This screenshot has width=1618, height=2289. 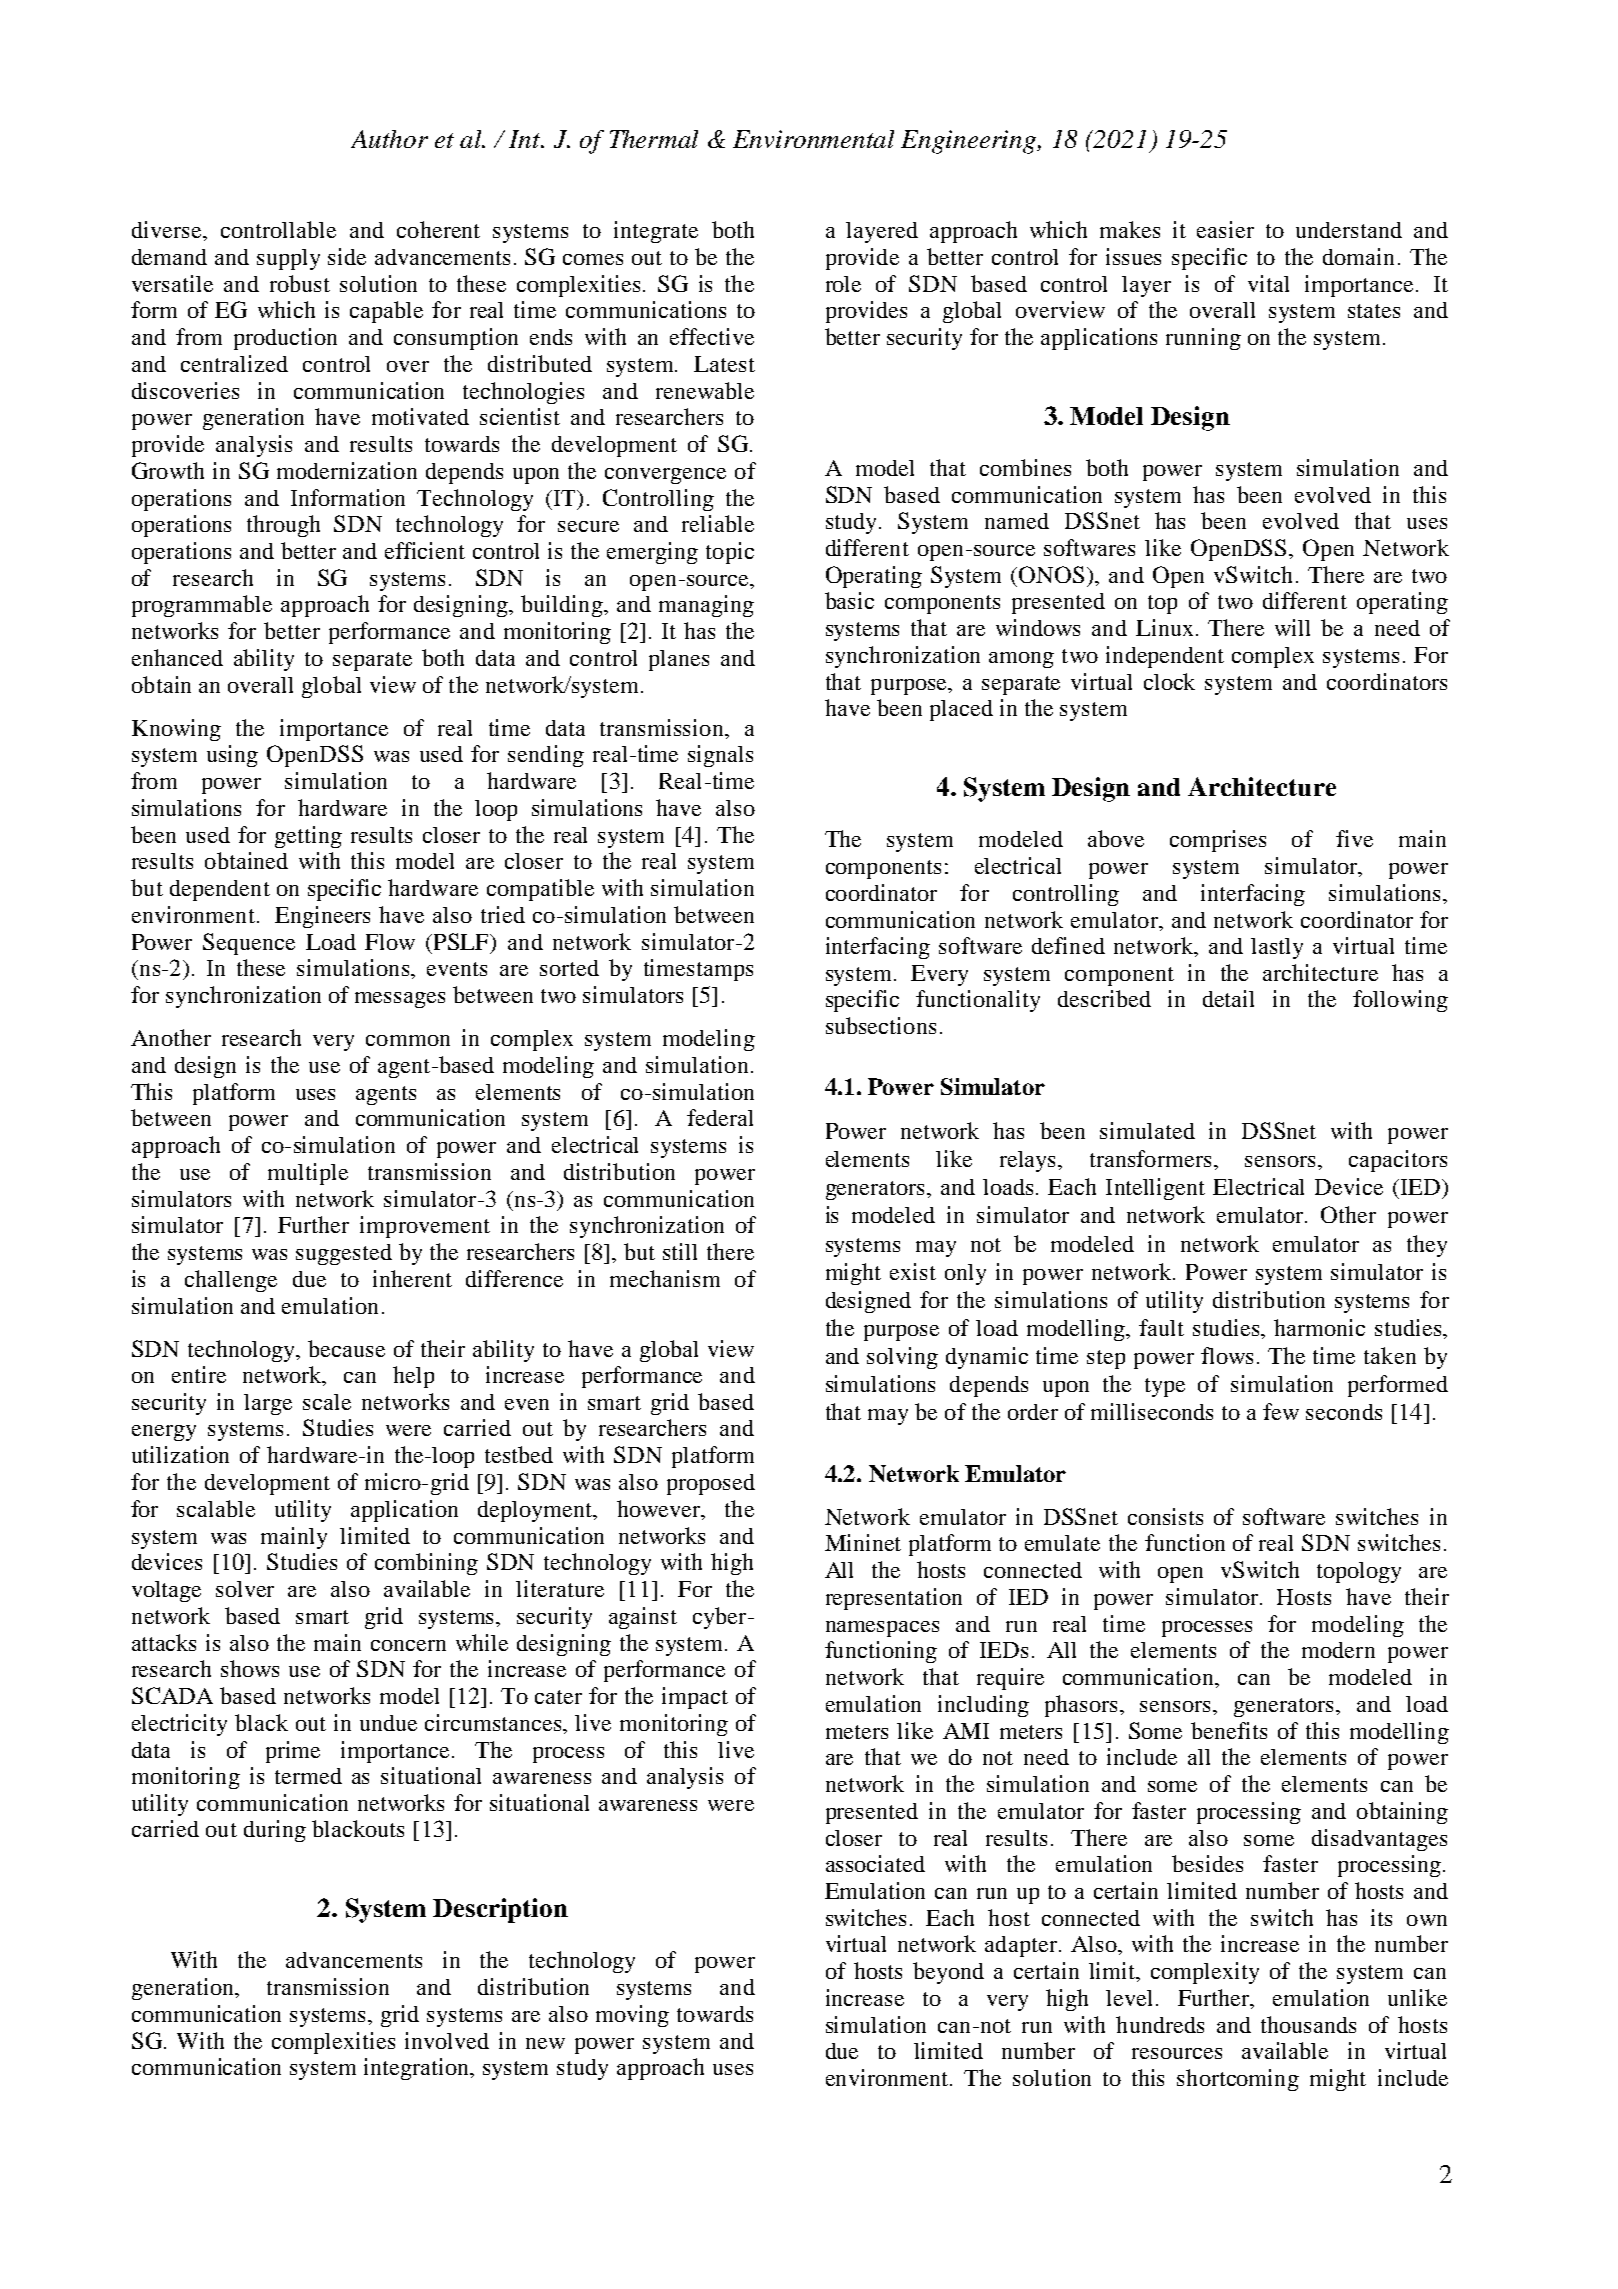 What do you see at coordinates (1147, 1130) in the screenshot?
I see `simulated` at bounding box center [1147, 1130].
